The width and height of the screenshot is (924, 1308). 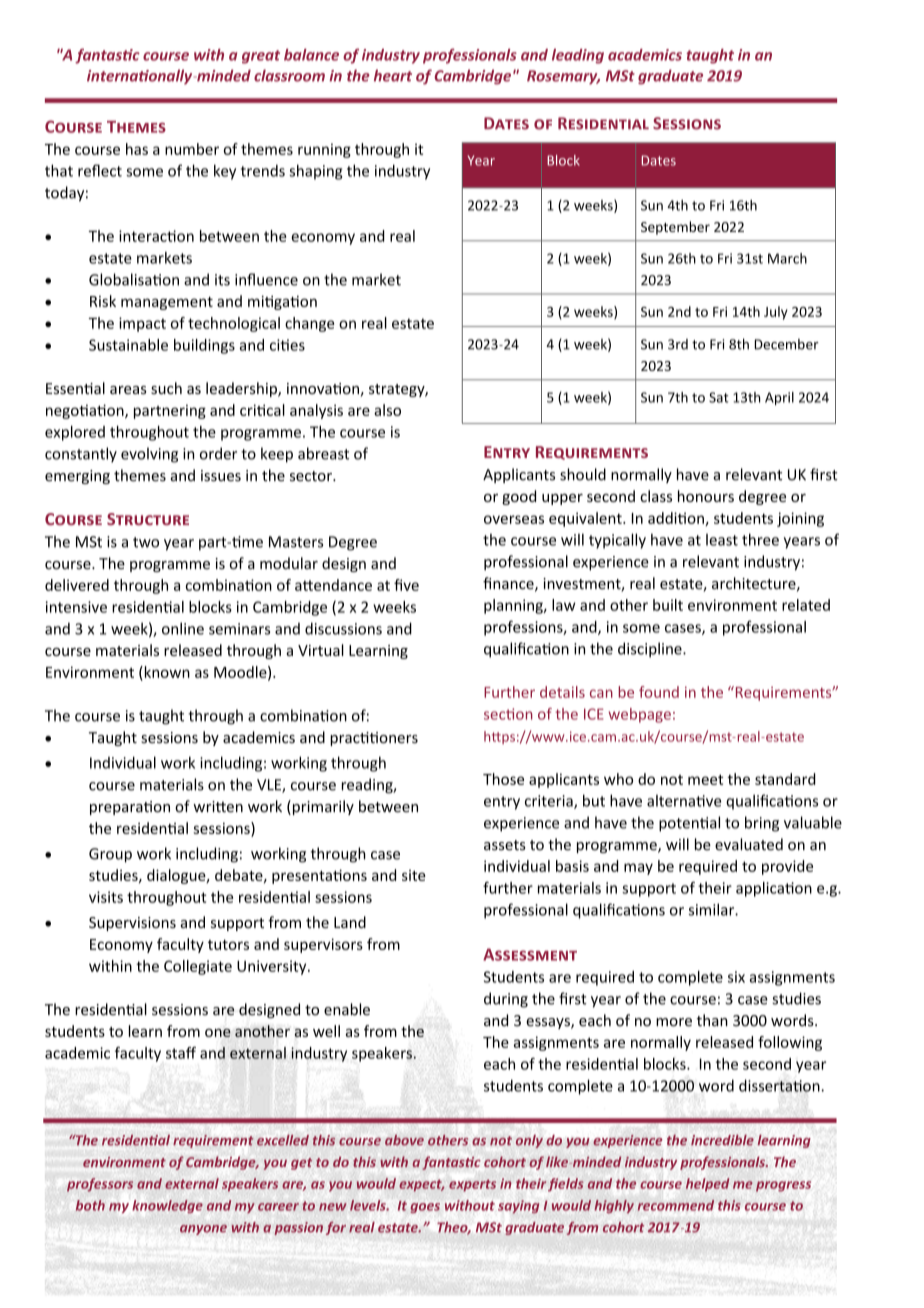 What do you see at coordinates (183, 628) in the screenshot?
I see `online` at bounding box center [183, 628].
